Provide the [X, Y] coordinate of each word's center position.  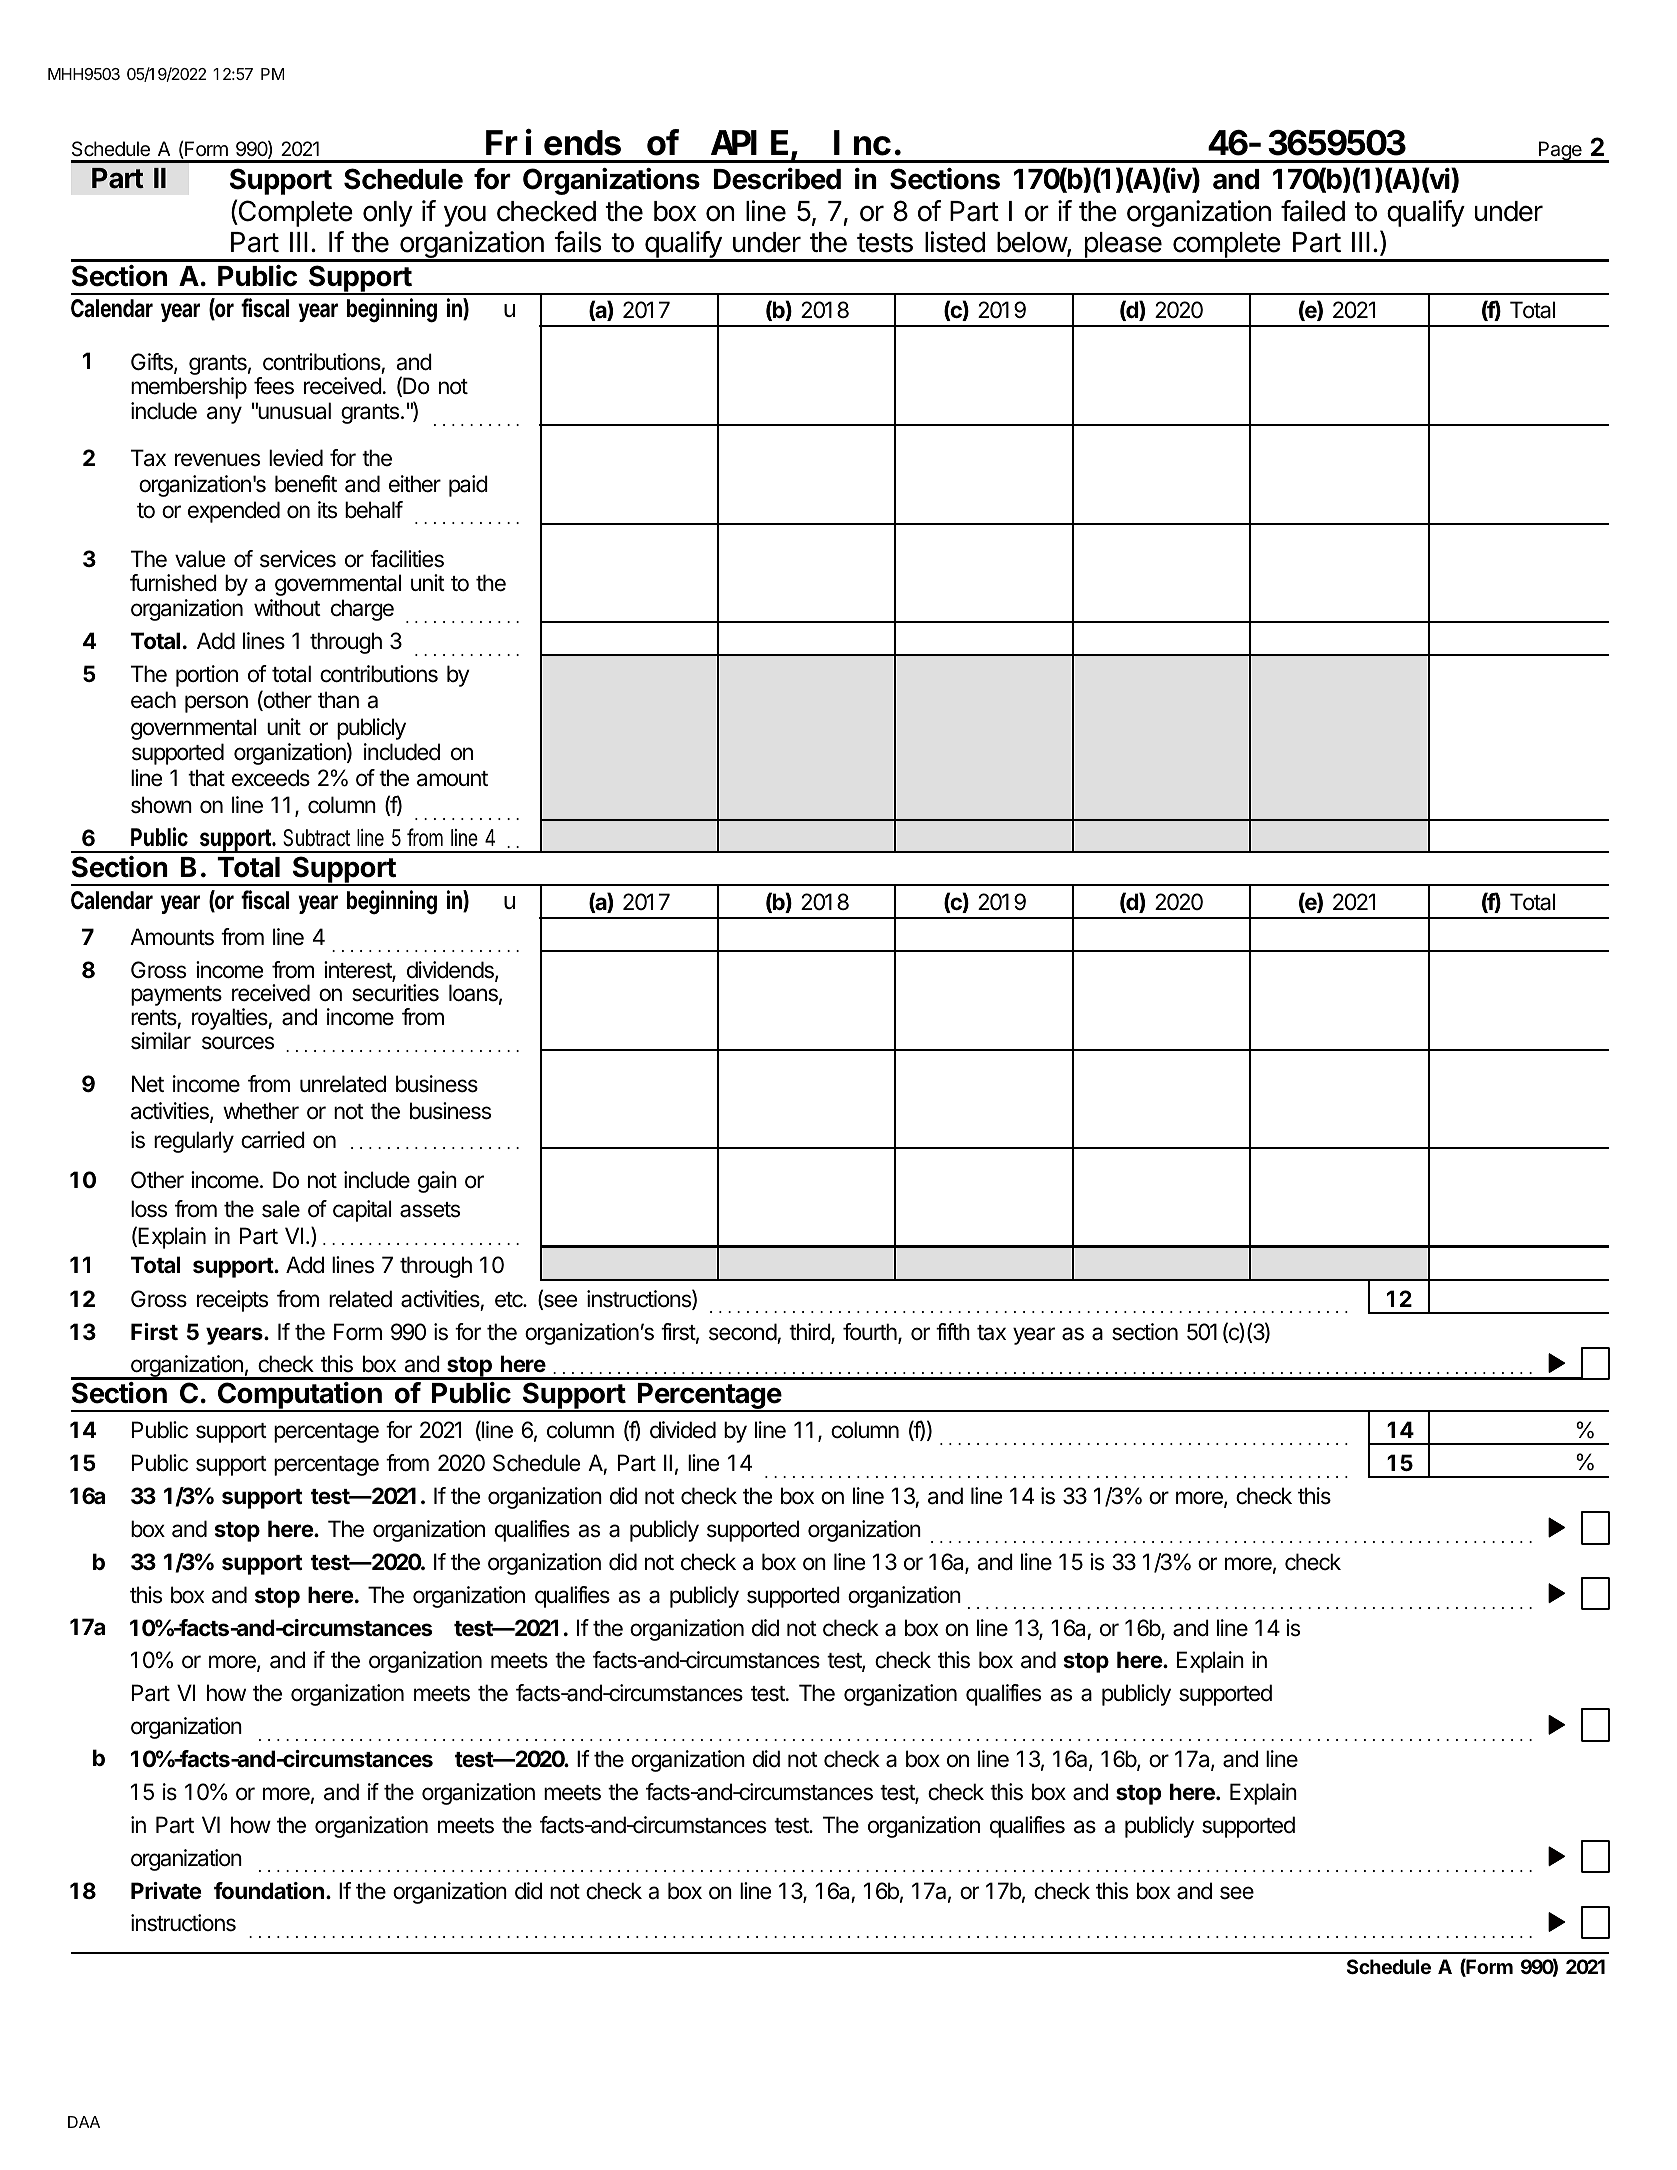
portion [207, 676]
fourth [871, 1333]
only [388, 214]
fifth [953, 1331]
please [1123, 246]
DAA [84, 2122]
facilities [407, 559]
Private [166, 1890]
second [743, 1332]
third [810, 1333]
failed [1313, 211]
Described [777, 179]
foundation [269, 1891]
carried [273, 1140]
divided [683, 1430]
